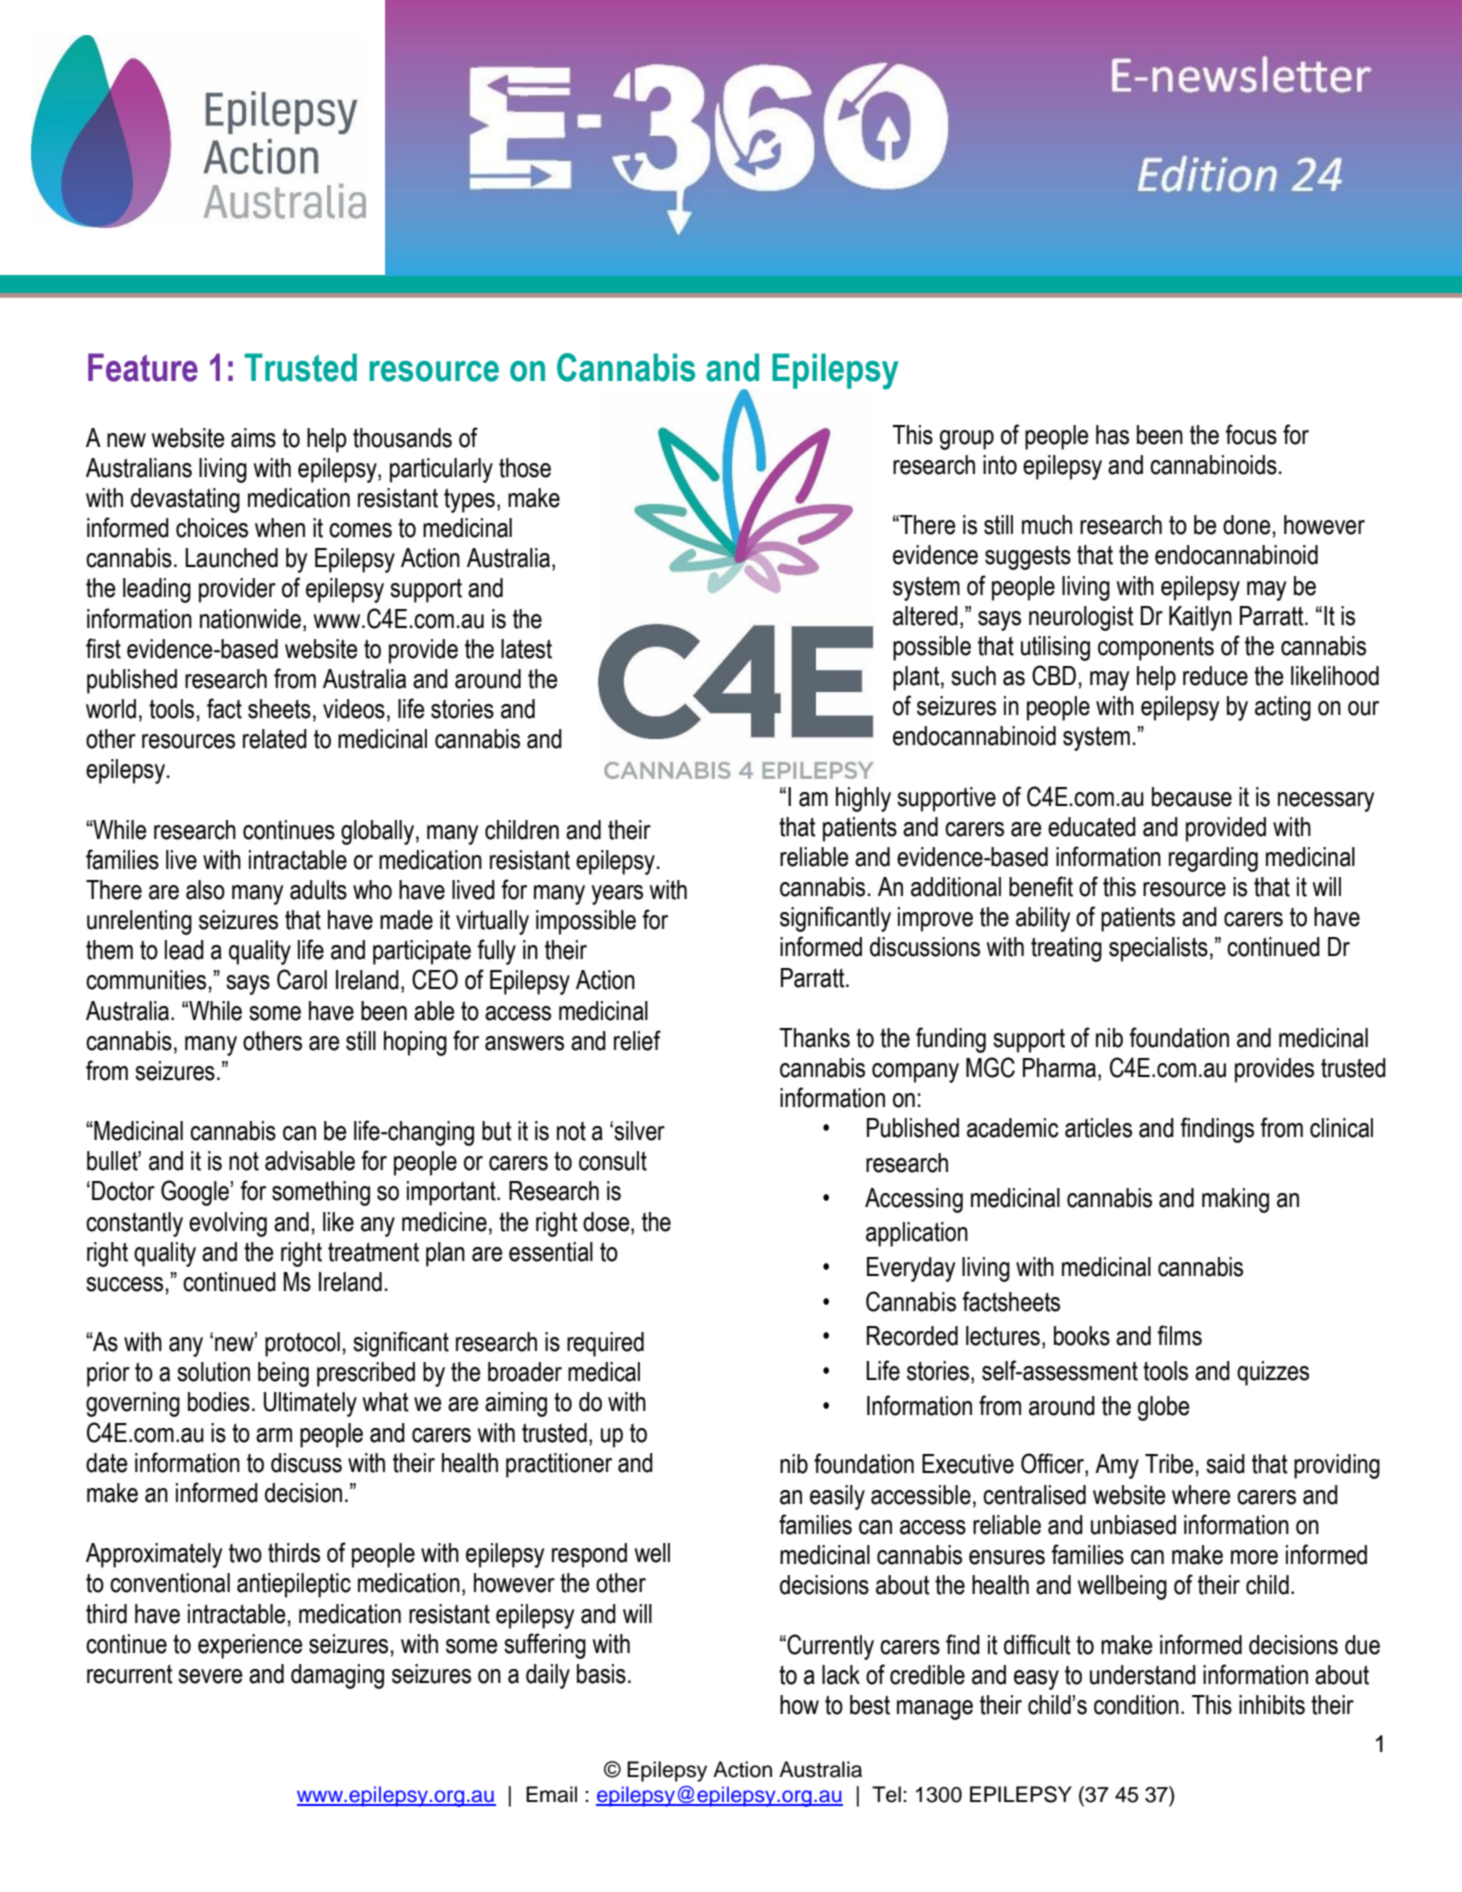  Describe the element at coordinates (525, 468) in the image. I see `those` at that location.
